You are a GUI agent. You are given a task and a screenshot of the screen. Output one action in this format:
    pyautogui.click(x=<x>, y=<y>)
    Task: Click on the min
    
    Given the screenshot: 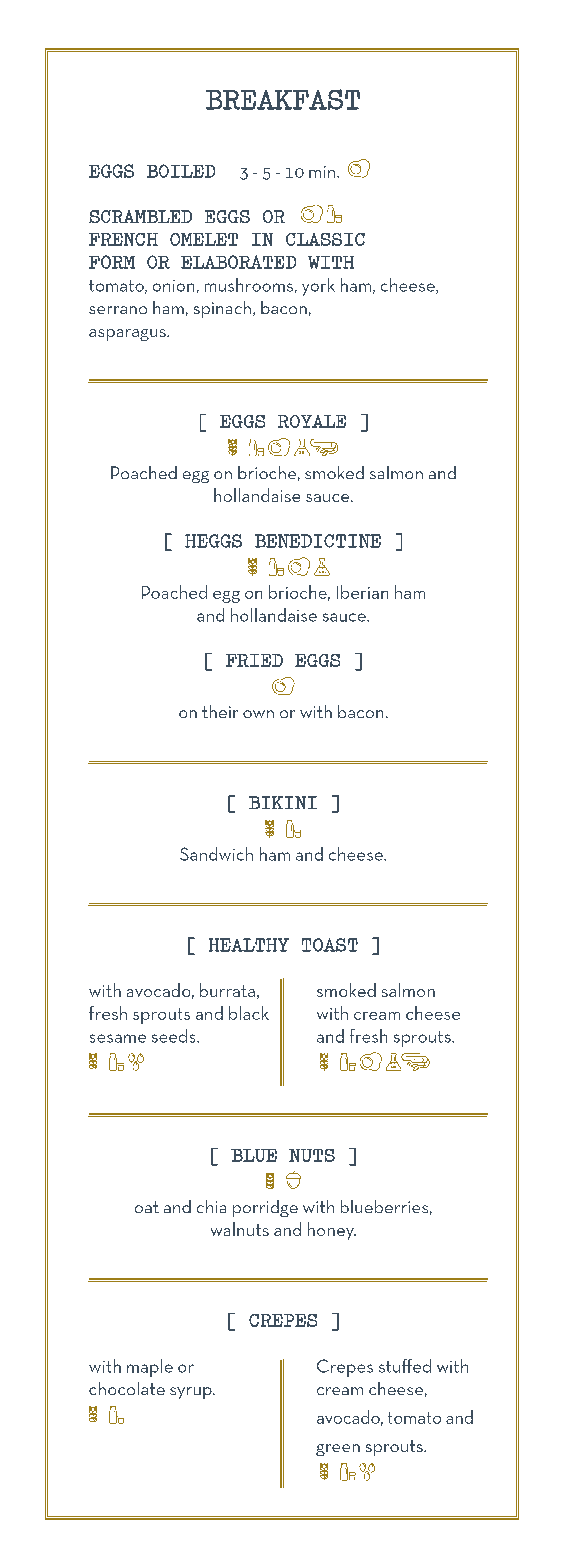 What is the action you would take?
    pyautogui.click(x=323, y=172)
